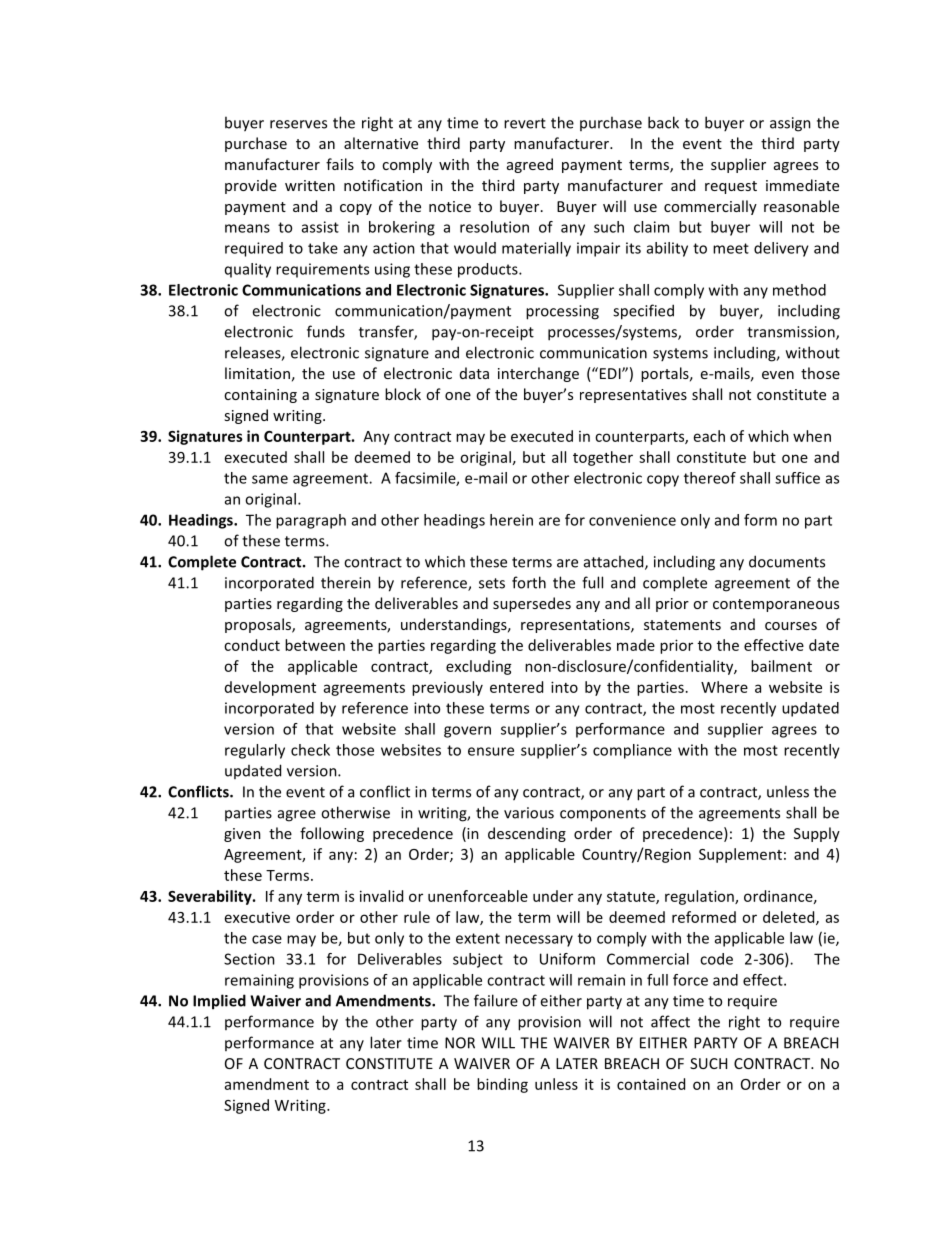 This page has width=952, height=1233. Describe the element at coordinates (792, 333) in the page. I see `transmission` at that location.
